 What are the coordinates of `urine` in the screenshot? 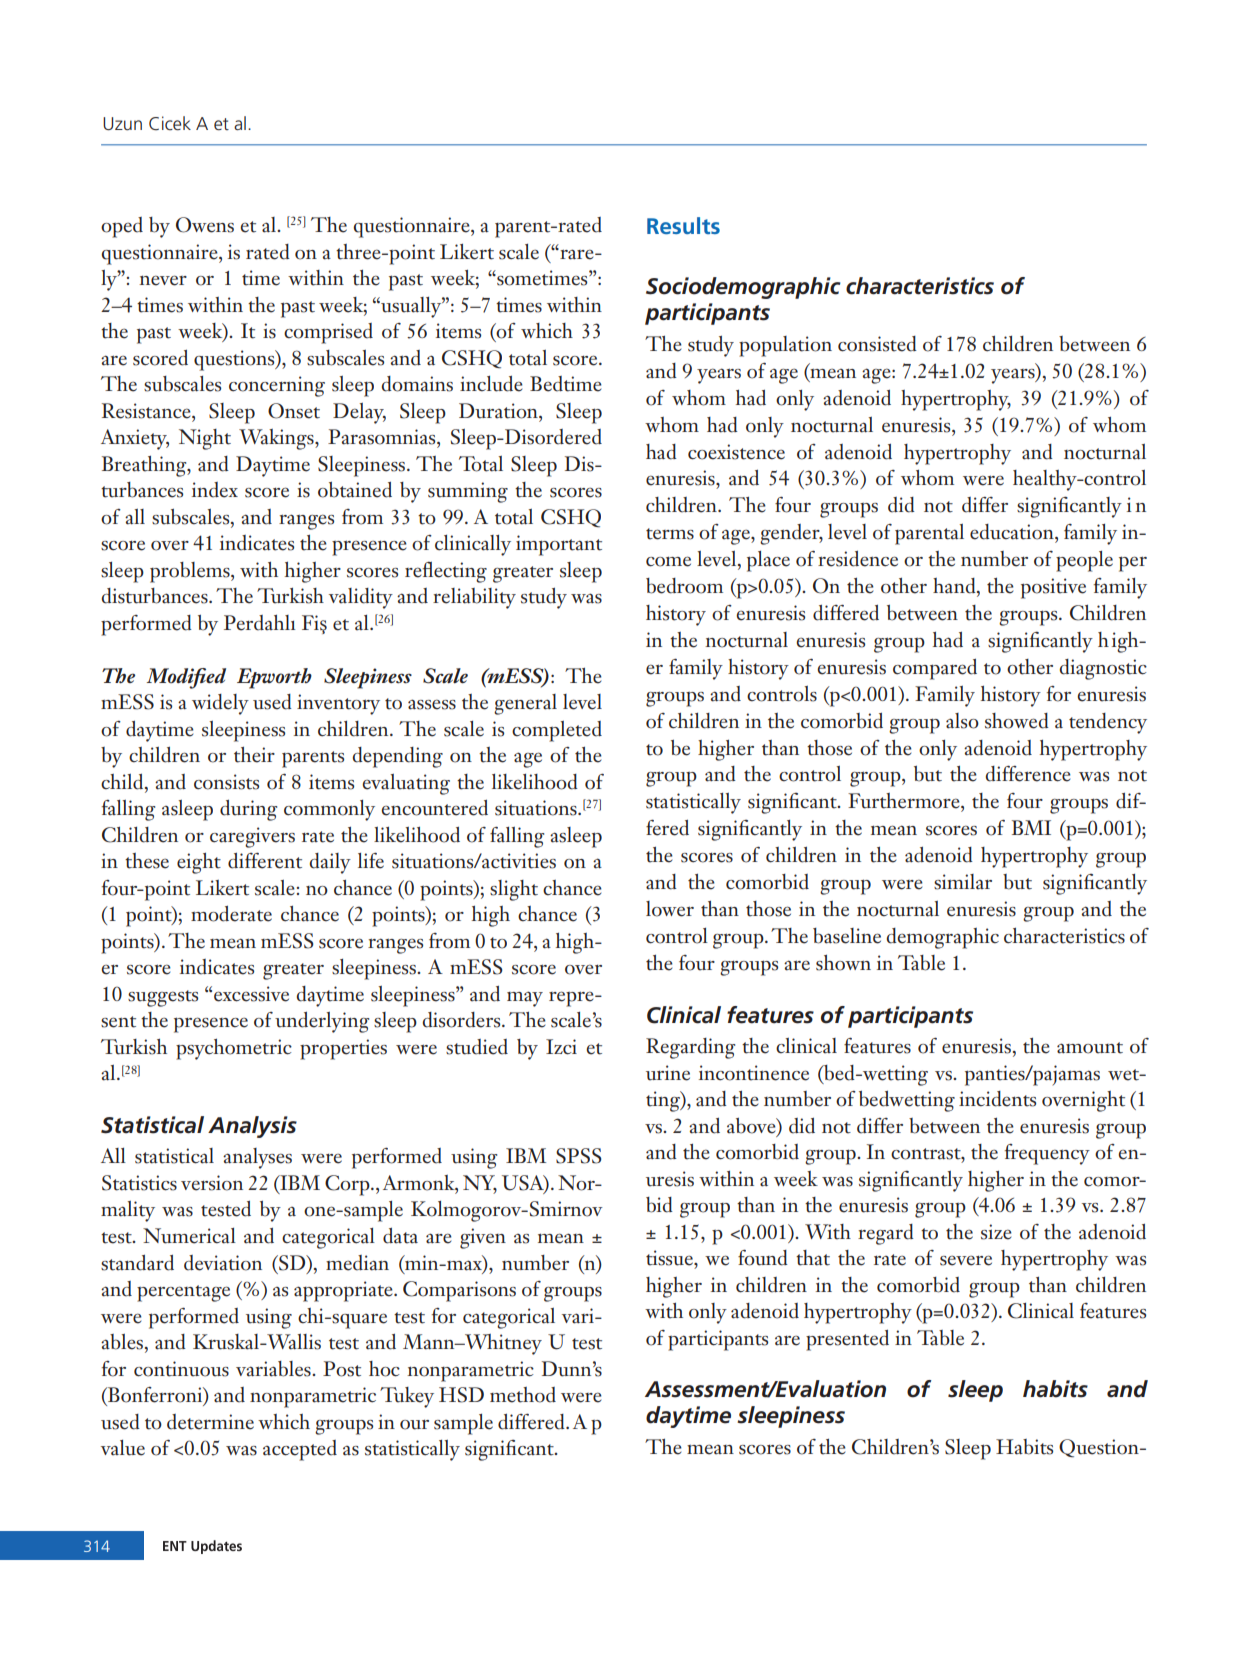 It's located at (668, 1073).
